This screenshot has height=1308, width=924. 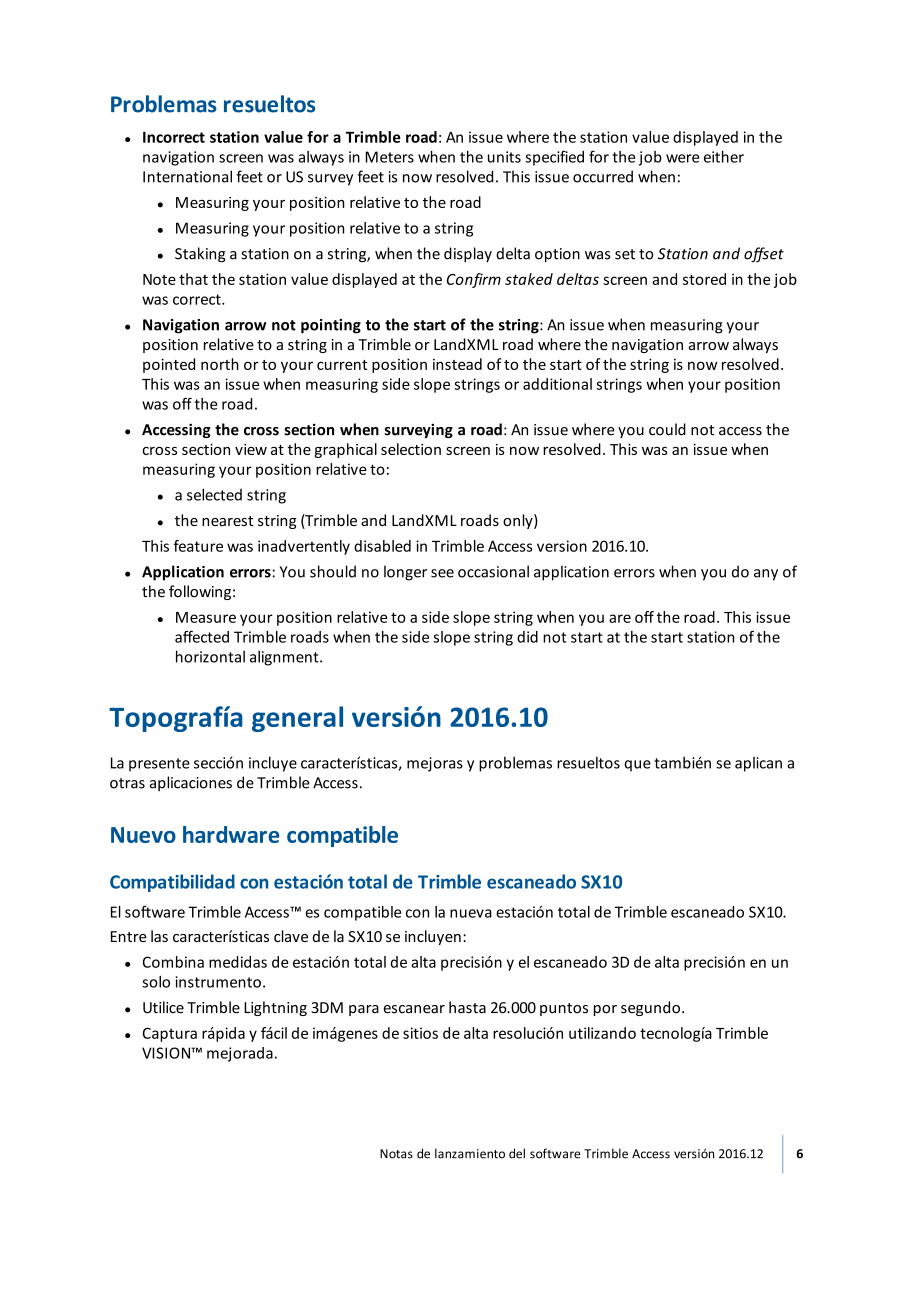 What do you see at coordinates (297, 719) in the screenshot?
I see `general` at bounding box center [297, 719].
